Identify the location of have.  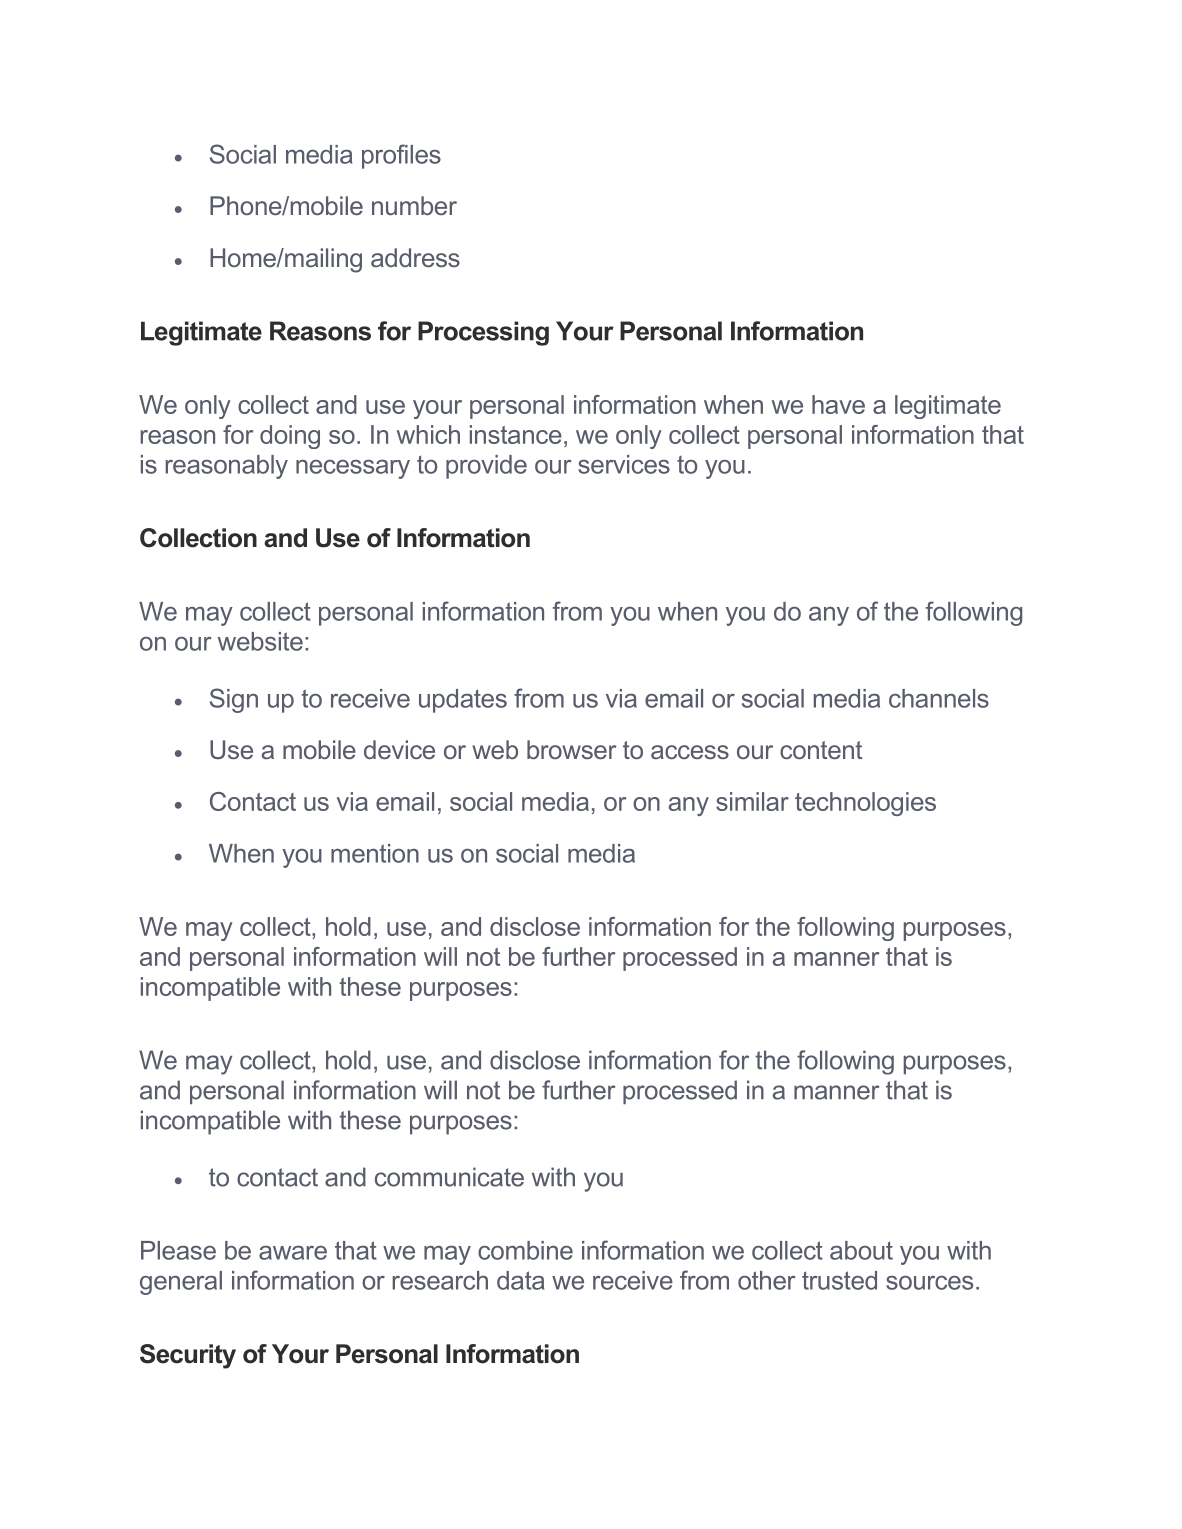
(838, 404).
